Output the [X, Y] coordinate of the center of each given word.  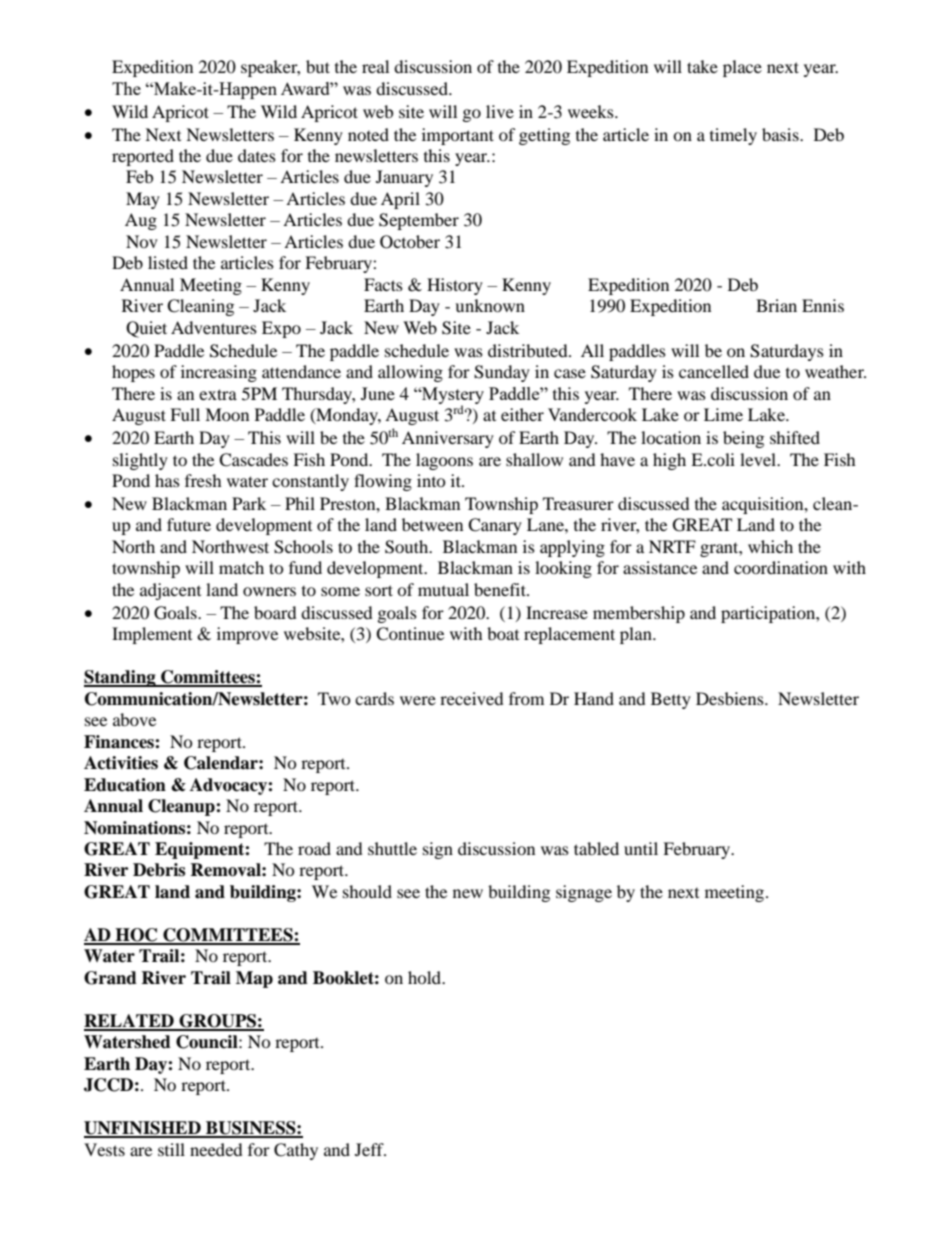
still [171, 1149]
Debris [159, 870]
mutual [443, 589]
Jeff [370, 1149]
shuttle [392, 848]
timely [733, 136]
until [641, 848]
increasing [219, 373]
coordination [781, 567]
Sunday [502, 373]
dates [257, 155]
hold [426, 977]
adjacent [170, 591]
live [500, 111]
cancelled [714, 371]
